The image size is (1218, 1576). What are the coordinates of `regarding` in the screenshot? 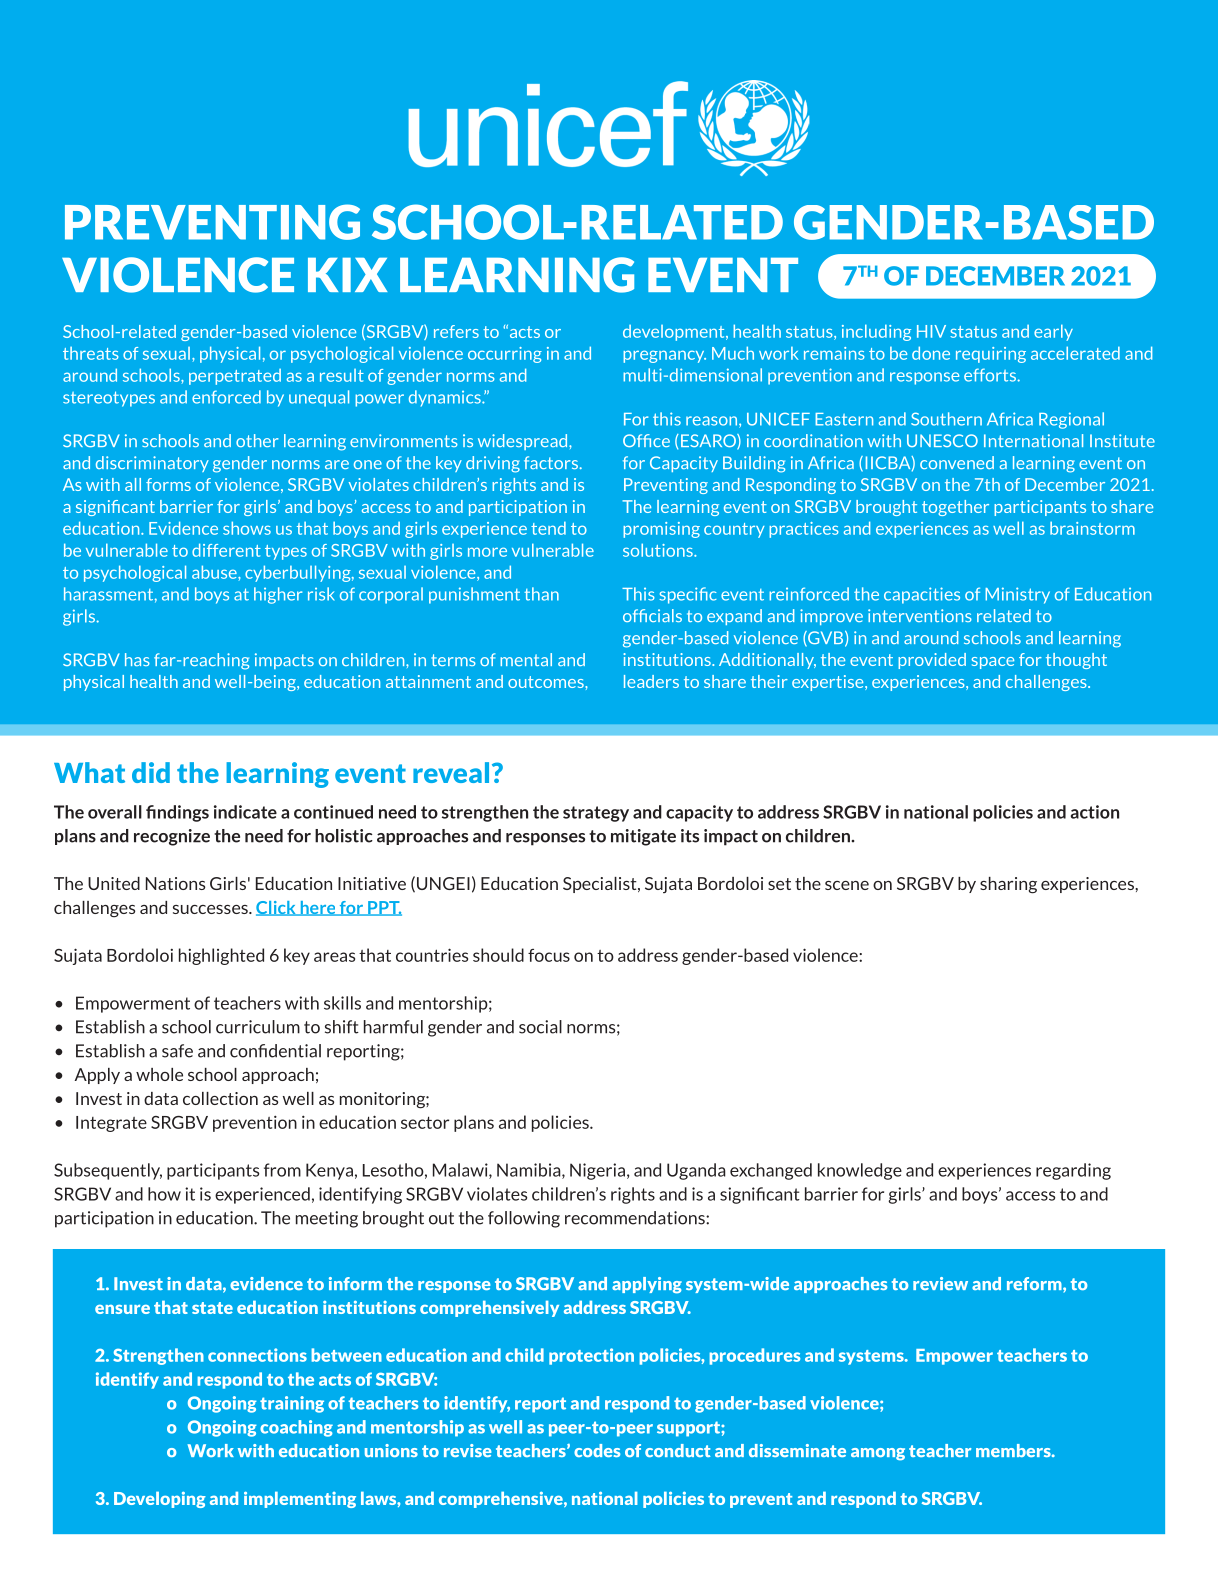 It's located at (1073, 1171).
